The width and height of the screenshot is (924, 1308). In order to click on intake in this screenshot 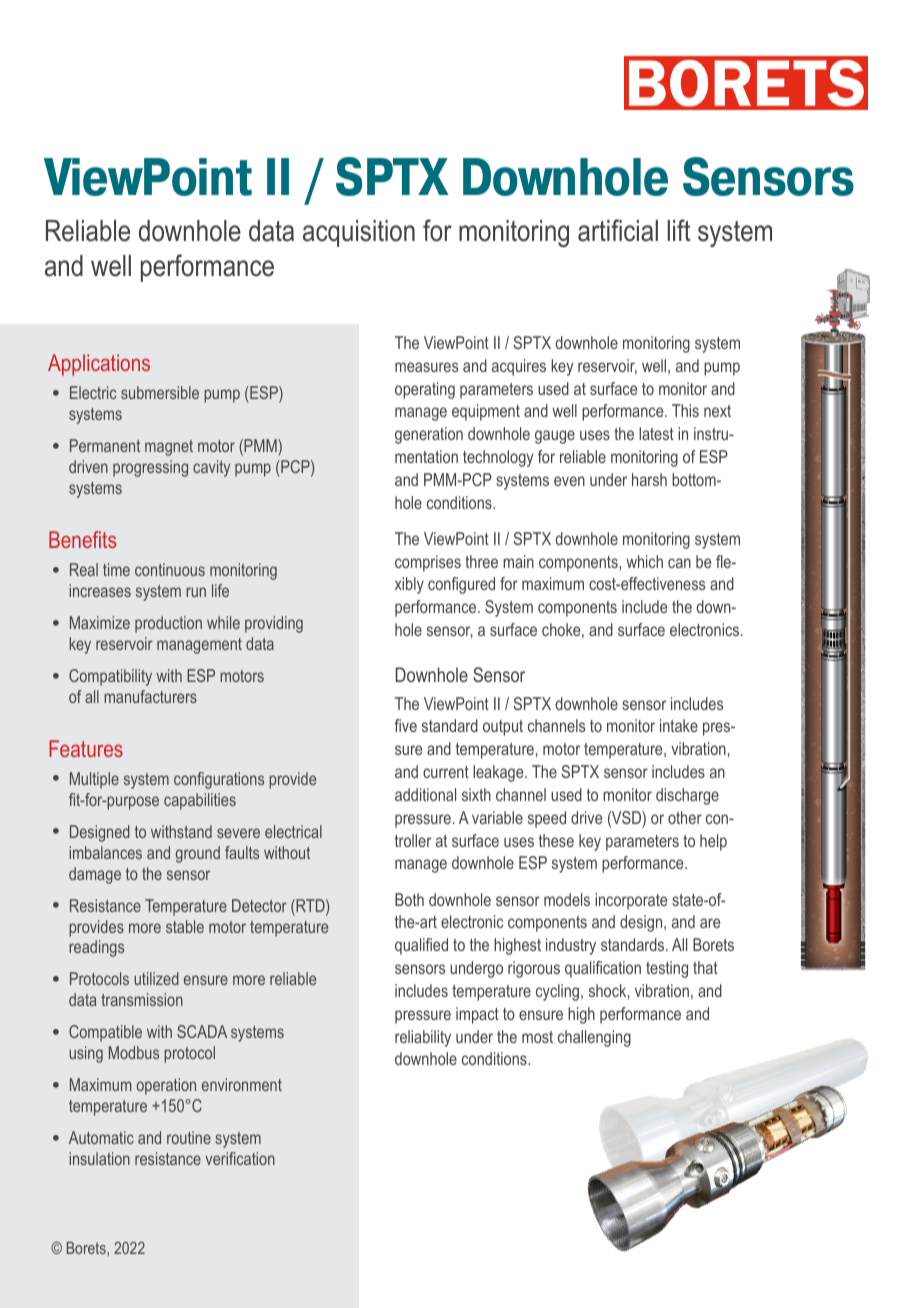, I will do `click(679, 725)`.
